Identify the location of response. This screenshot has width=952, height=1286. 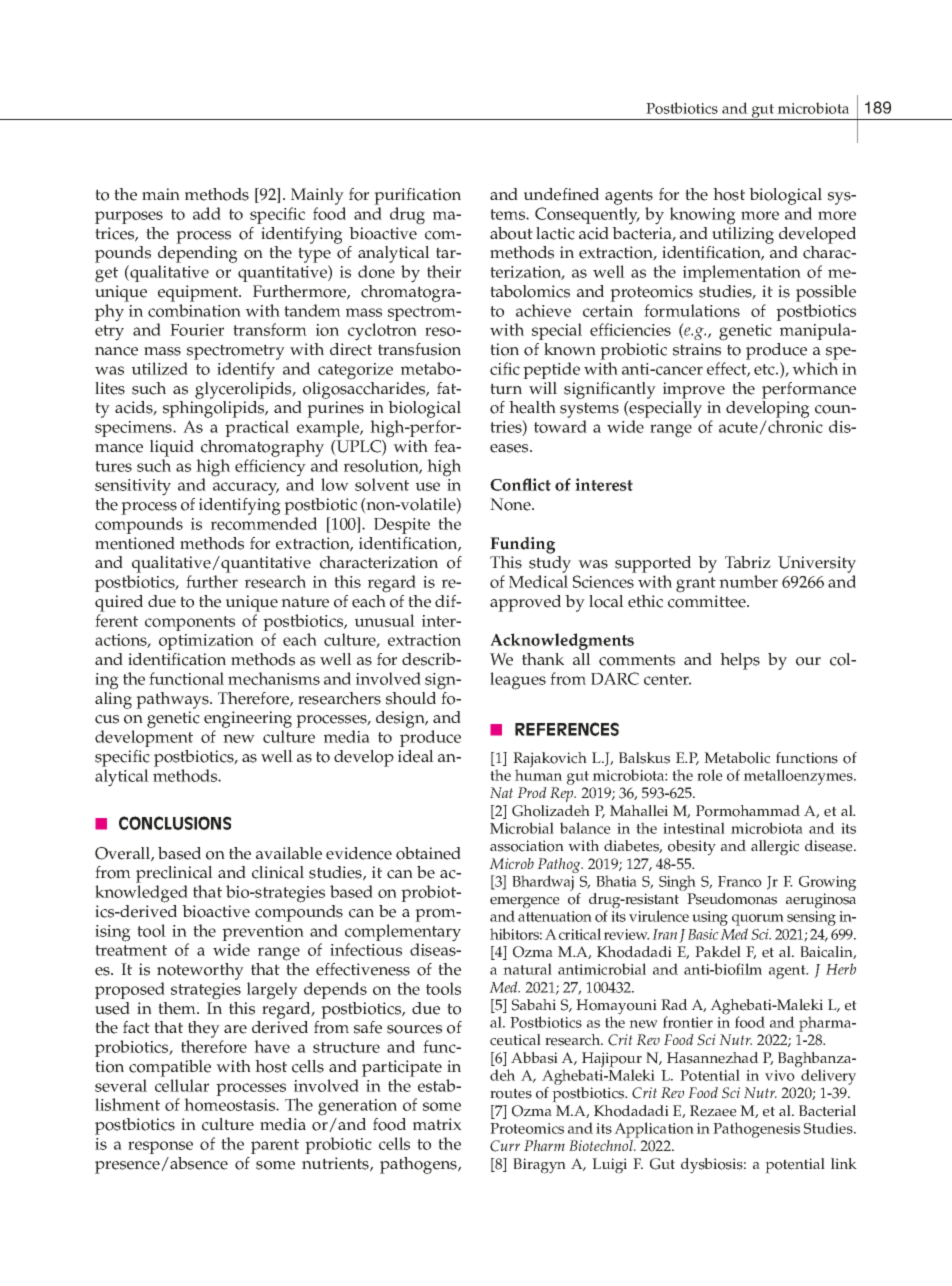
(160, 1147).
